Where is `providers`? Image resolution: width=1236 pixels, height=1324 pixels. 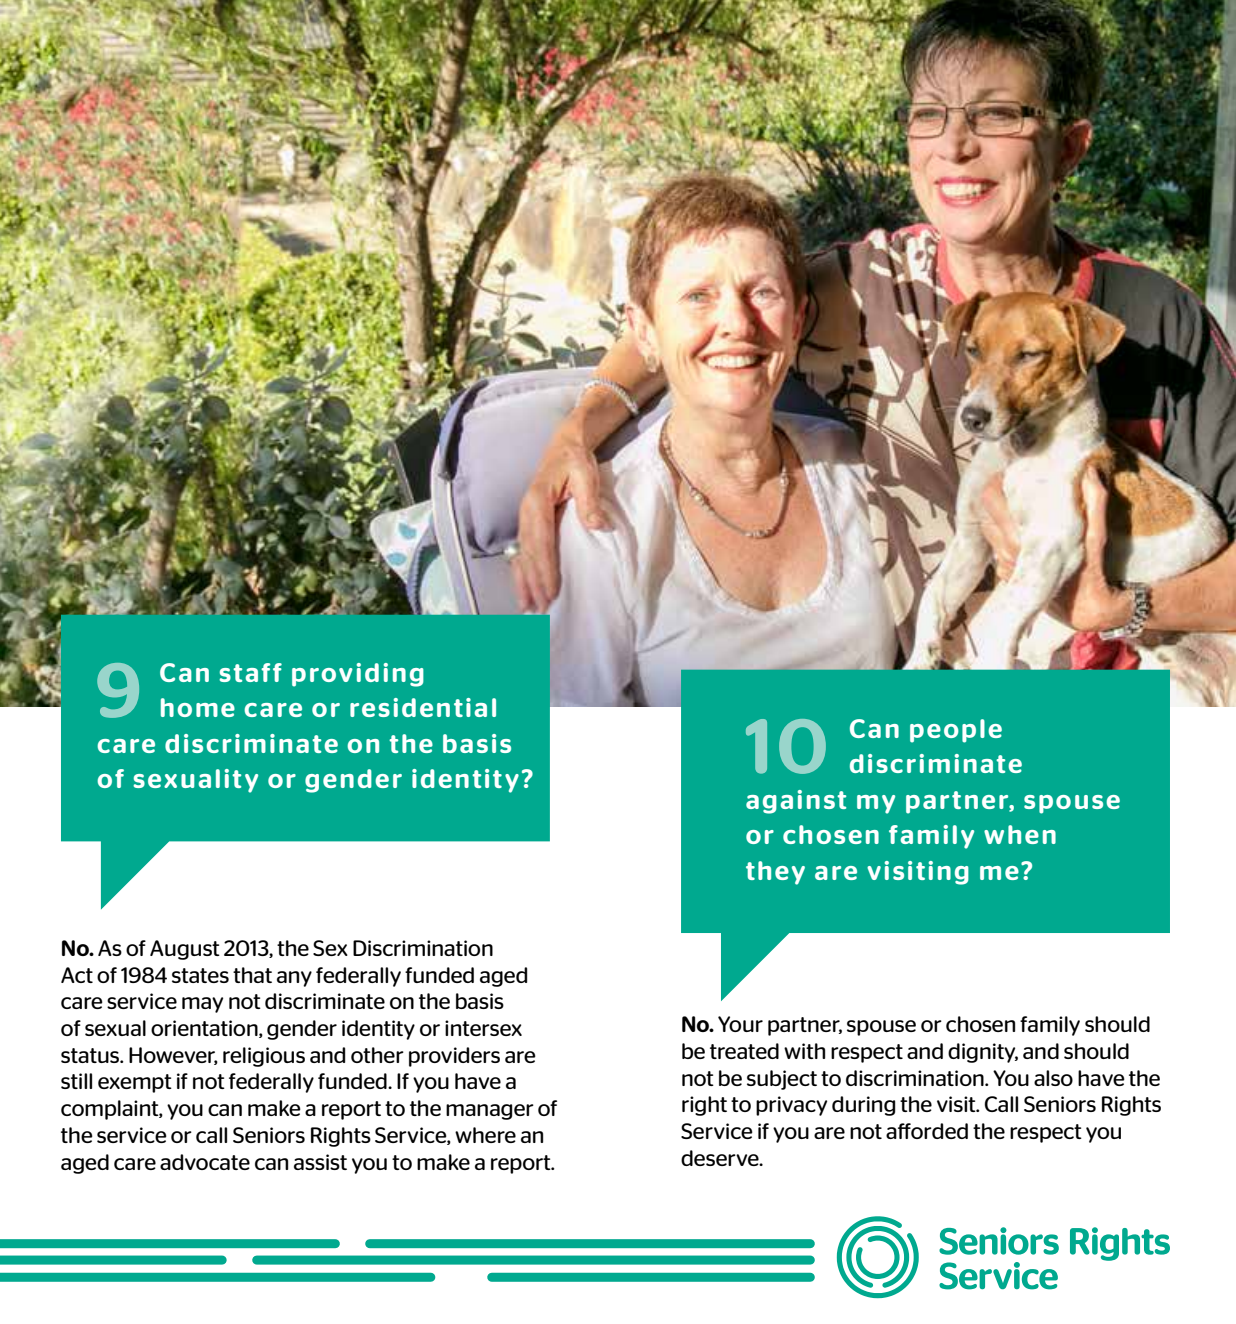
providers is located at coordinates (454, 1057).
